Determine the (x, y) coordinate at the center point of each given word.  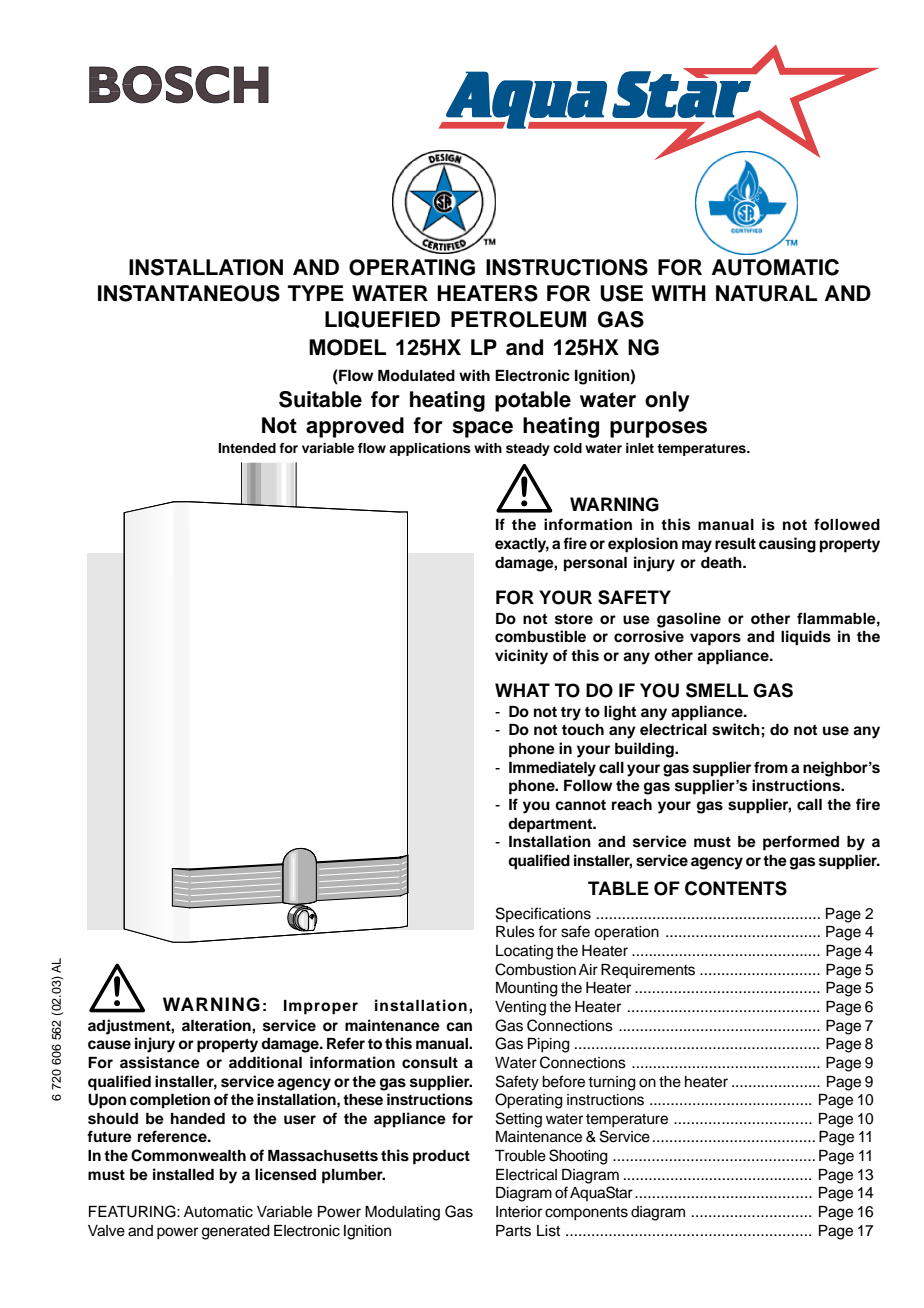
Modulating (402, 1213)
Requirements (648, 971)
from (771, 767)
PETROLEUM (518, 319)
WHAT (522, 690)
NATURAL (766, 293)
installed (183, 1174)
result (735, 544)
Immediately (552, 769)
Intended (247, 448)
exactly (522, 545)
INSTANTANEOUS (189, 293)
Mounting (527, 989)
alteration (217, 1025)
